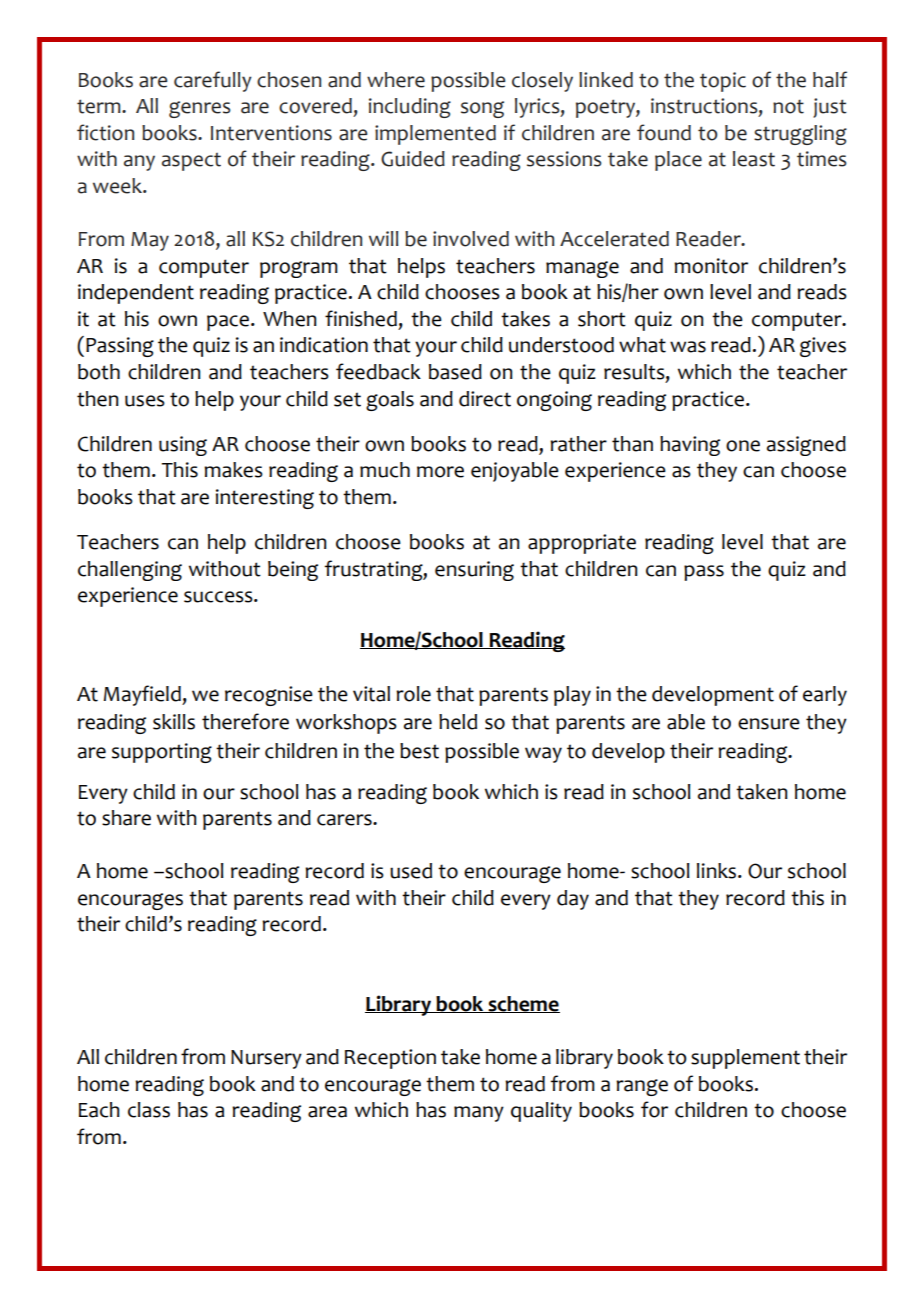  Describe the element at coordinates (200, 109) in the document. I see `genres` at that location.
